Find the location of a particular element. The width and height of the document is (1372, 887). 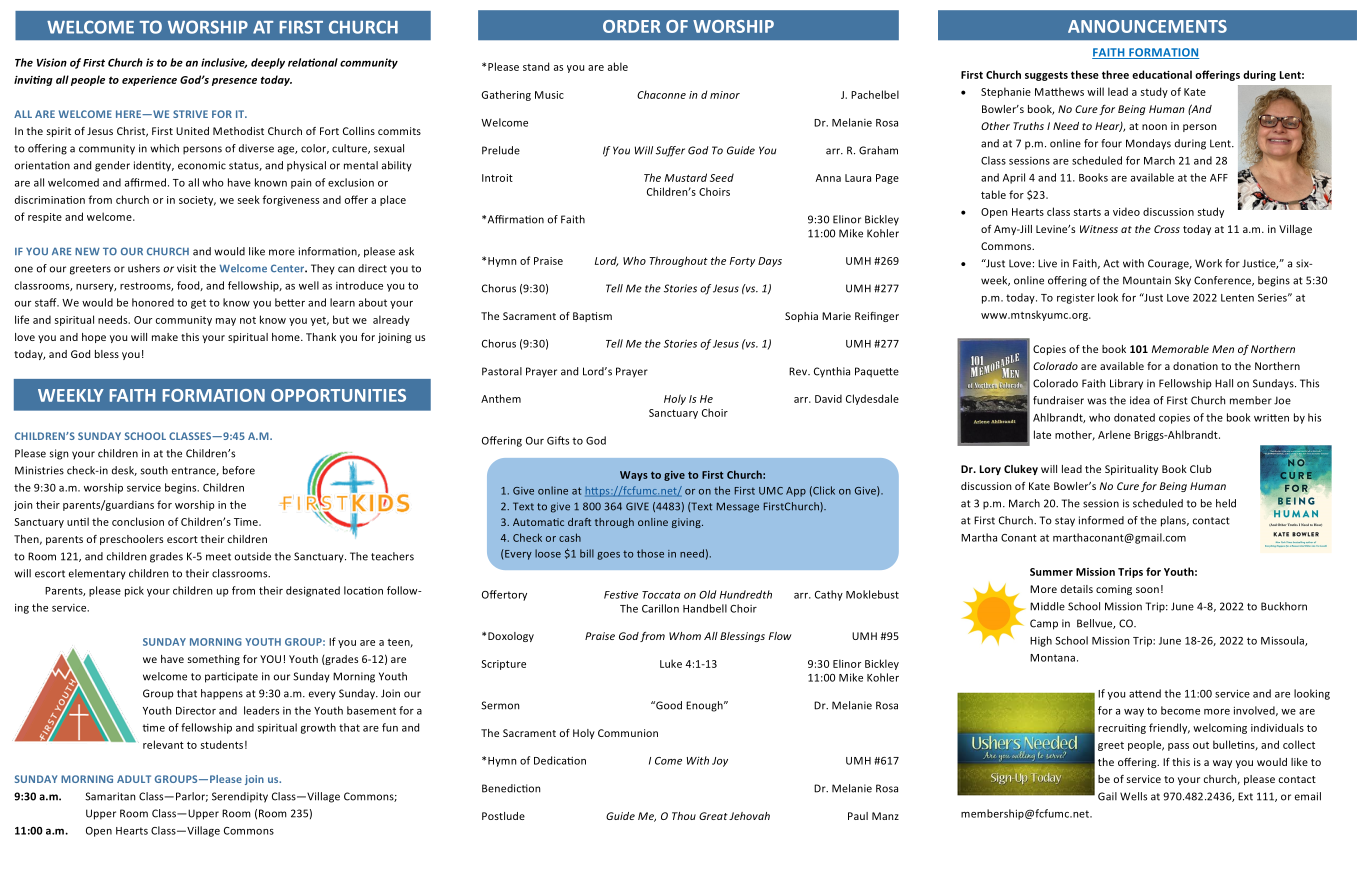

ADULT is located at coordinates (134, 779).
